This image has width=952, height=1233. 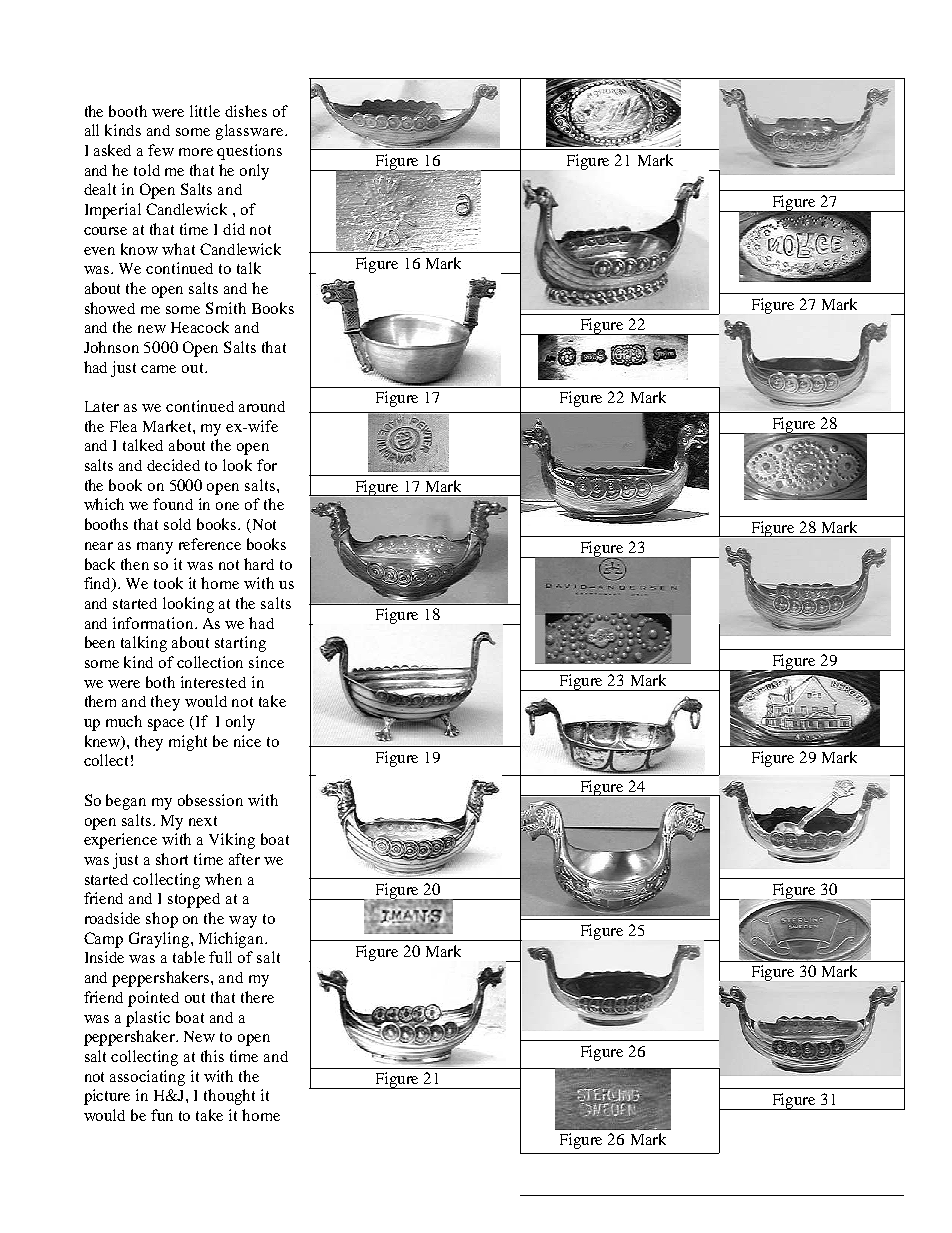 I want to click on more, so click(x=196, y=152).
